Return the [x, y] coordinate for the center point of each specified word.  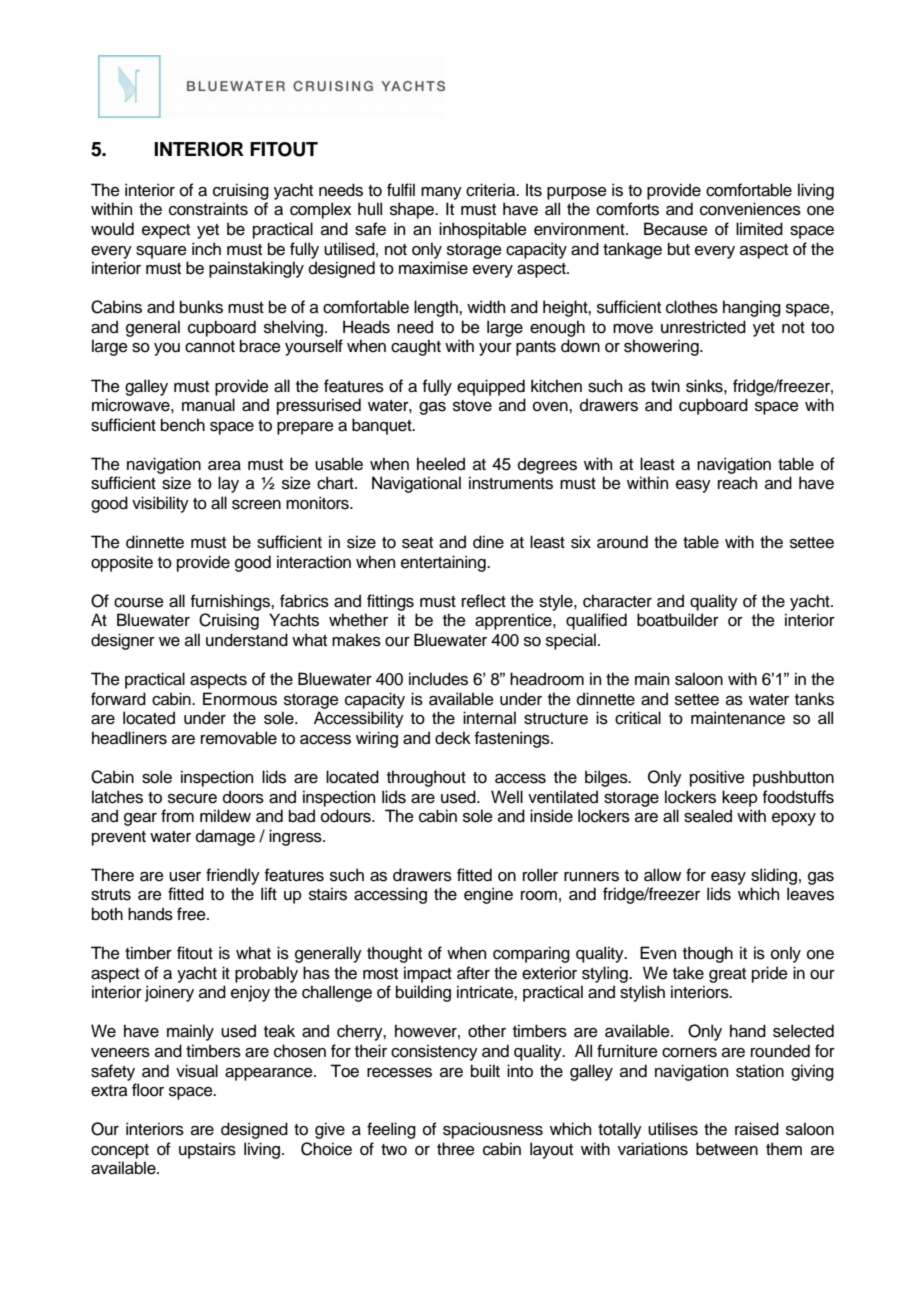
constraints [208, 209]
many [441, 193]
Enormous [240, 699]
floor [148, 1090]
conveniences [750, 209]
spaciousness [493, 1130]
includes [438, 679]
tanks [814, 699]
